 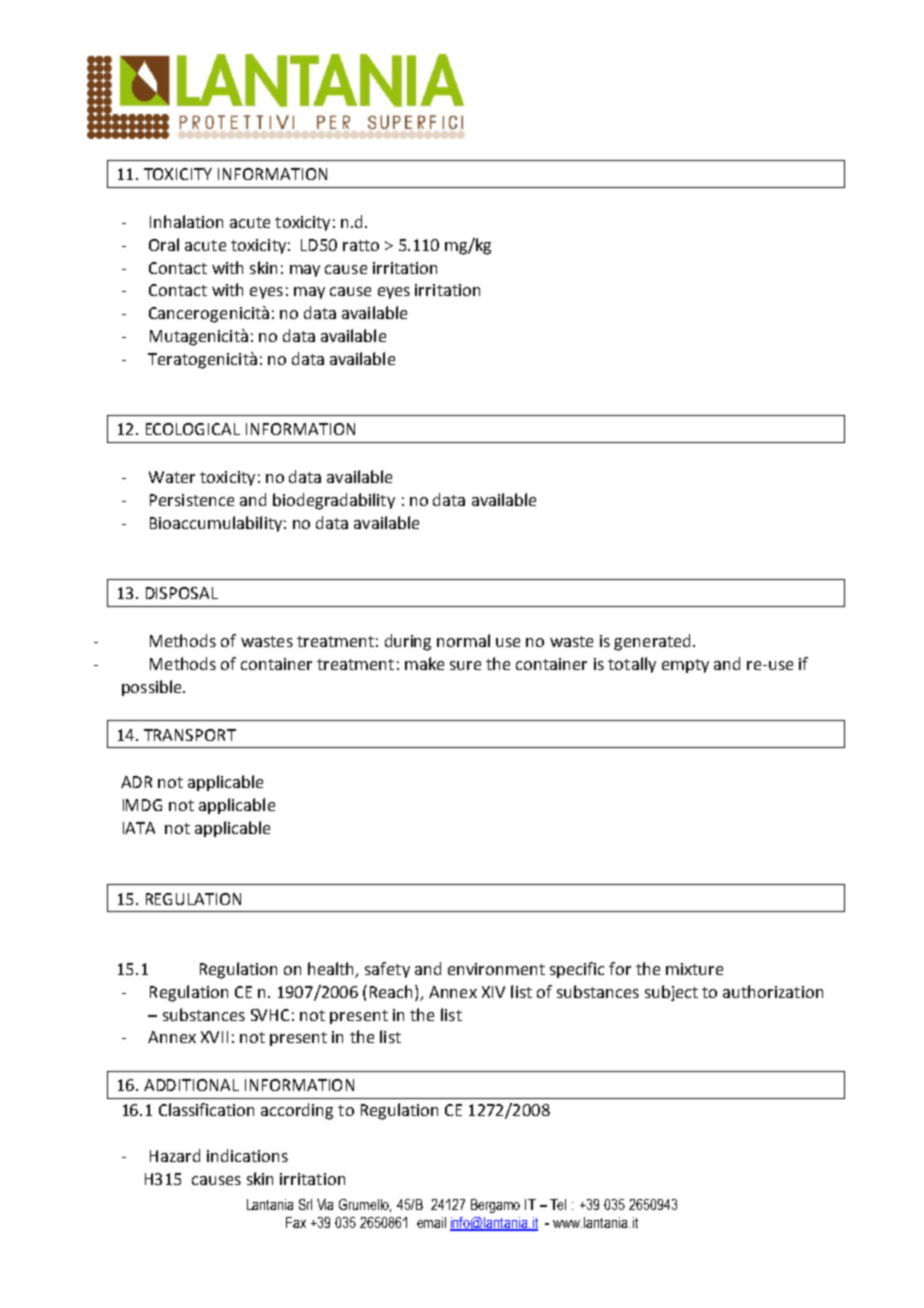 I want to click on XVII, so click(x=214, y=1037).
